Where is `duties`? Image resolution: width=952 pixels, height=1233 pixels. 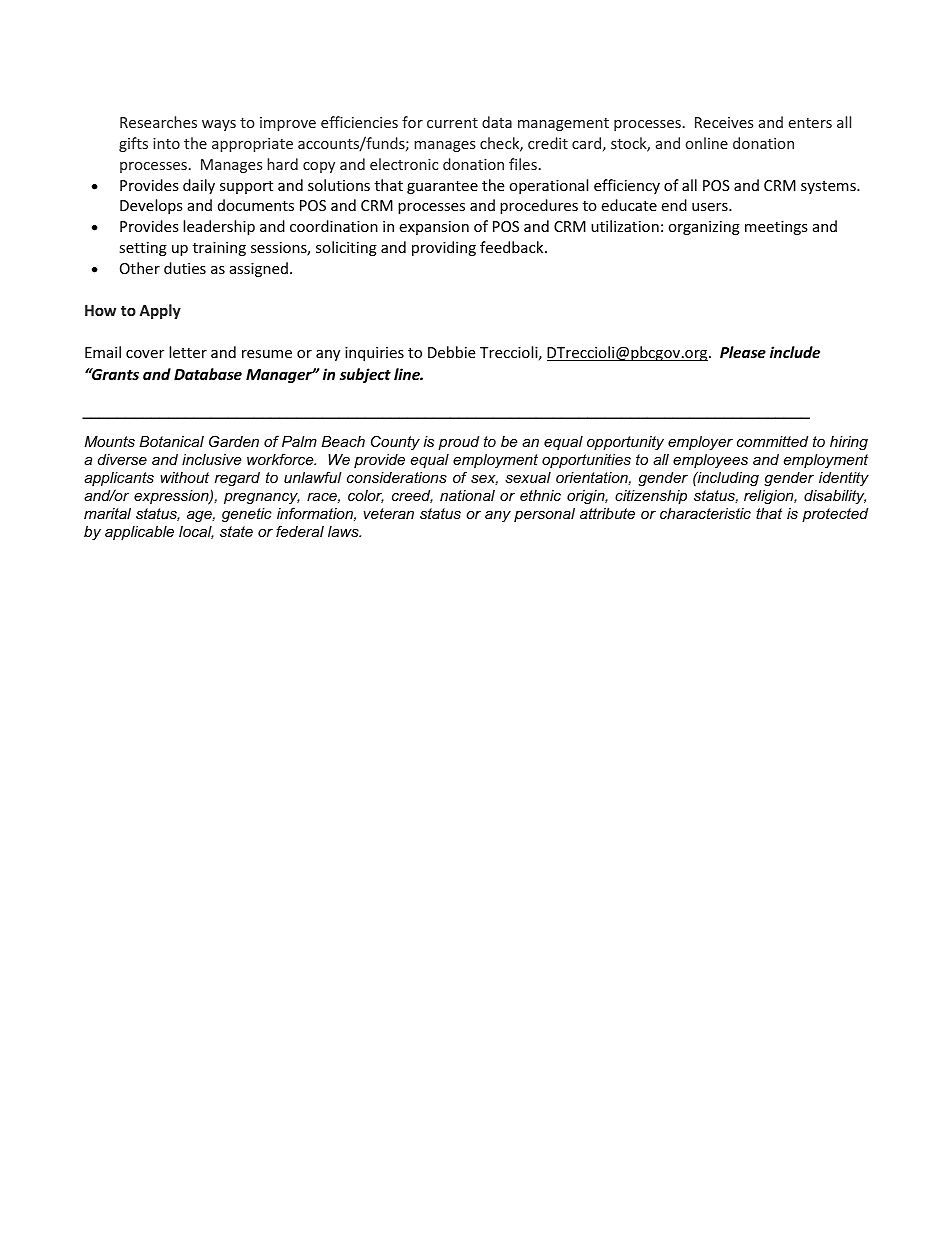 duties is located at coordinates (185, 268).
